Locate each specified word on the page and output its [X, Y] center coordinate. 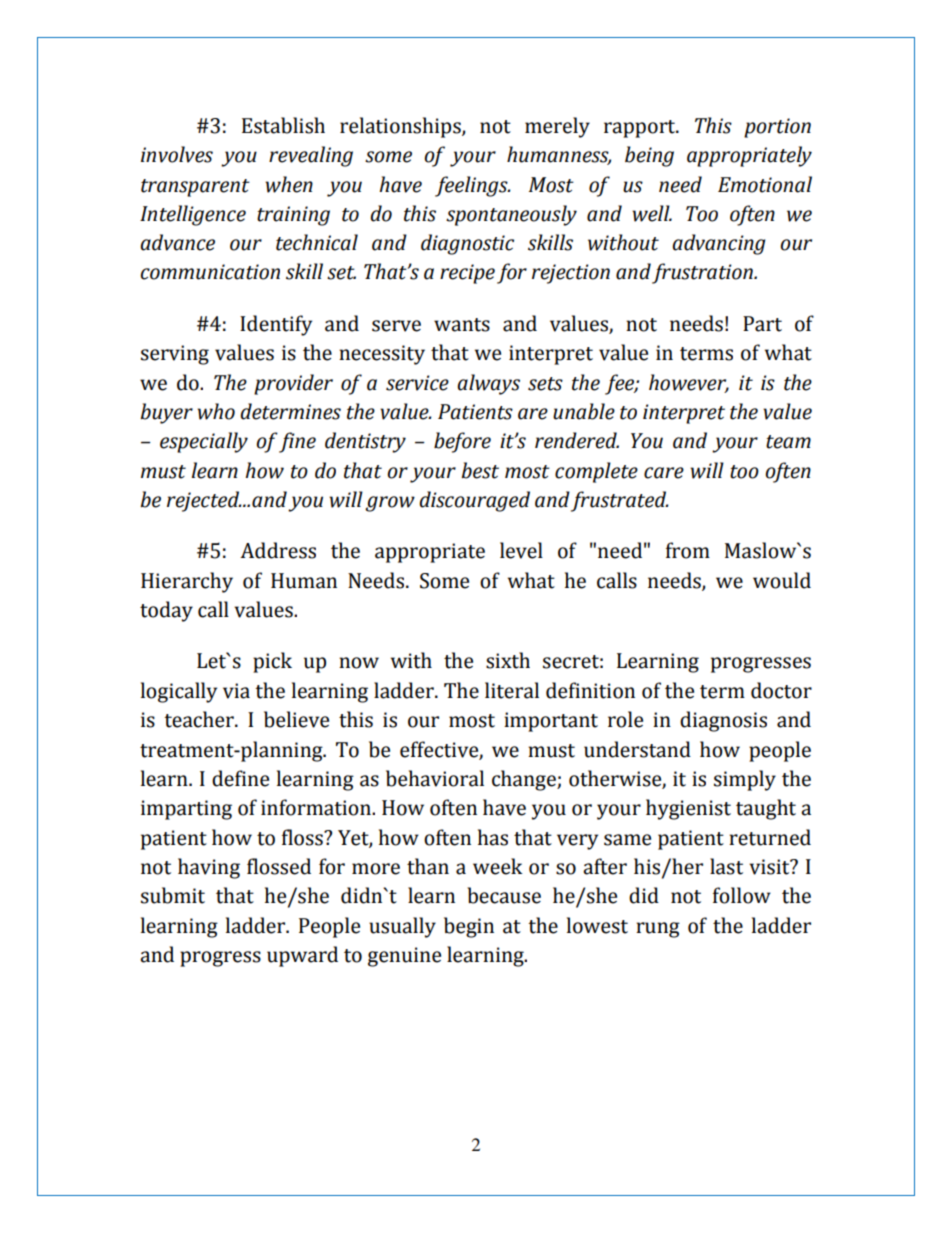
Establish [283, 125]
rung [658, 930]
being [649, 156]
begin [469, 927]
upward [302, 956]
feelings [472, 186]
